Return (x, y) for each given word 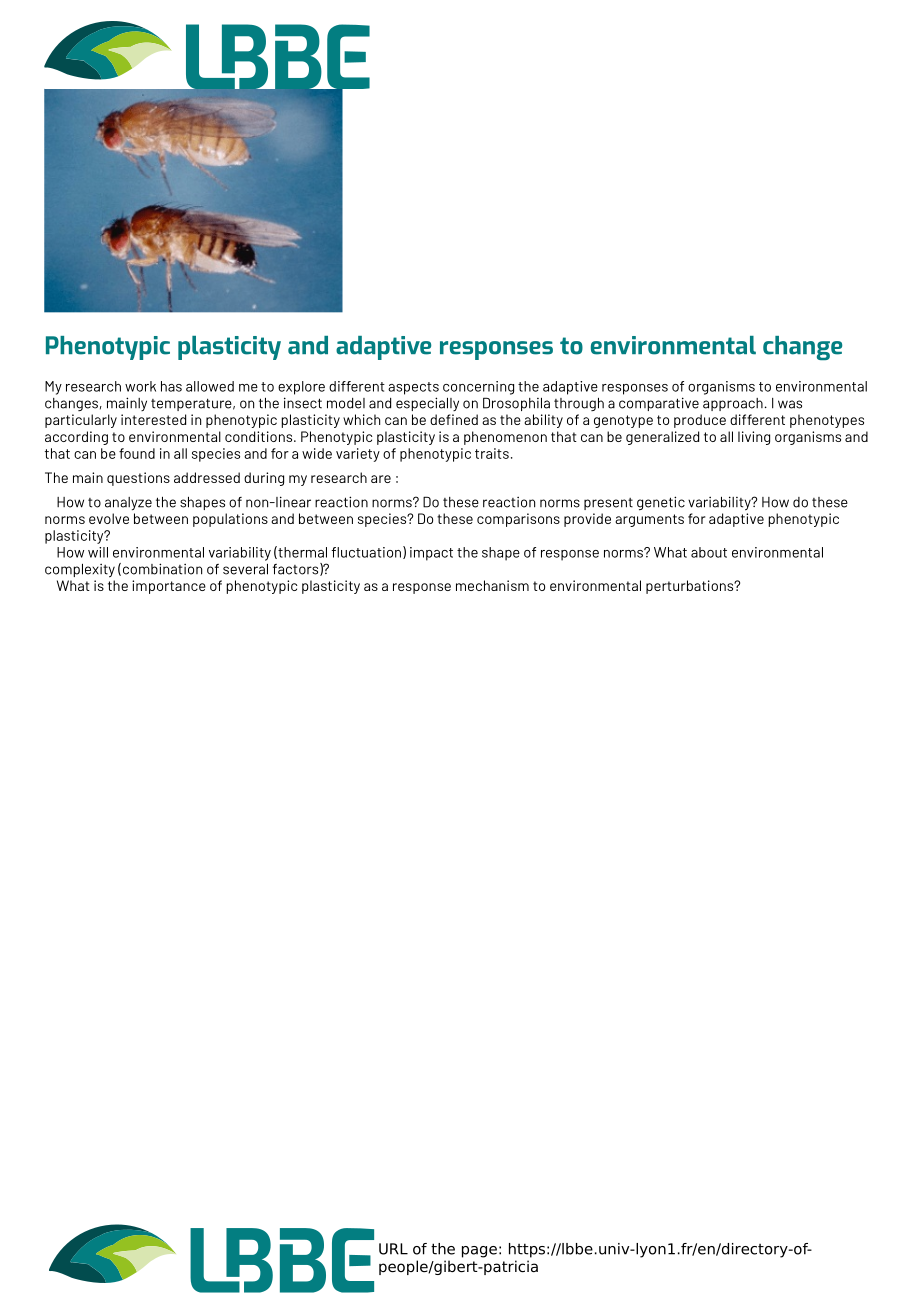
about (709, 552)
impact (431, 554)
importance (169, 587)
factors (297, 569)
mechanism (492, 585)
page (479, 1252)
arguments (649, 520)
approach (733, 404)
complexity (80, 571)
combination (162, 569)
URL (393, 1249)
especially (427, 404)
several (245, 569)
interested (153, 419)
